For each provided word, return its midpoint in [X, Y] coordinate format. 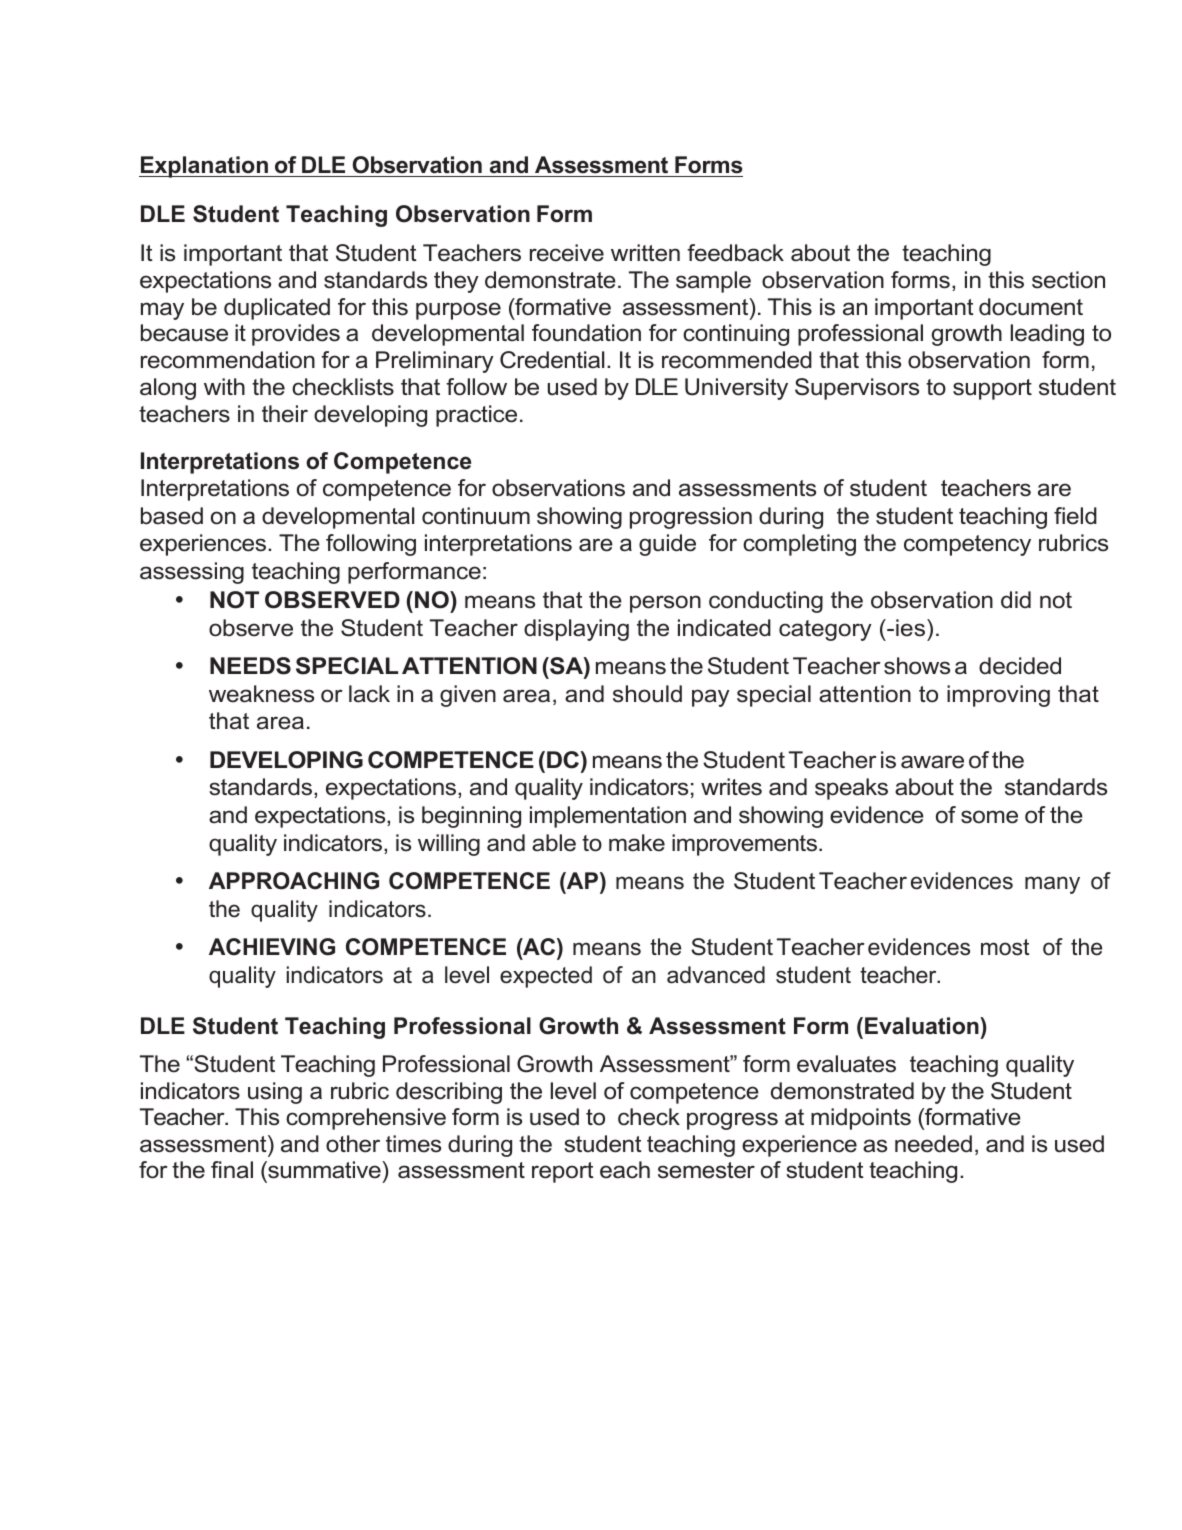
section [1068, 280]
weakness [261, 694]
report [563, 1172]
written [645, 253]
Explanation [204, 167]
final [232, 1170]
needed [933, 1144]
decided [1020, 666]
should [647, 694]
